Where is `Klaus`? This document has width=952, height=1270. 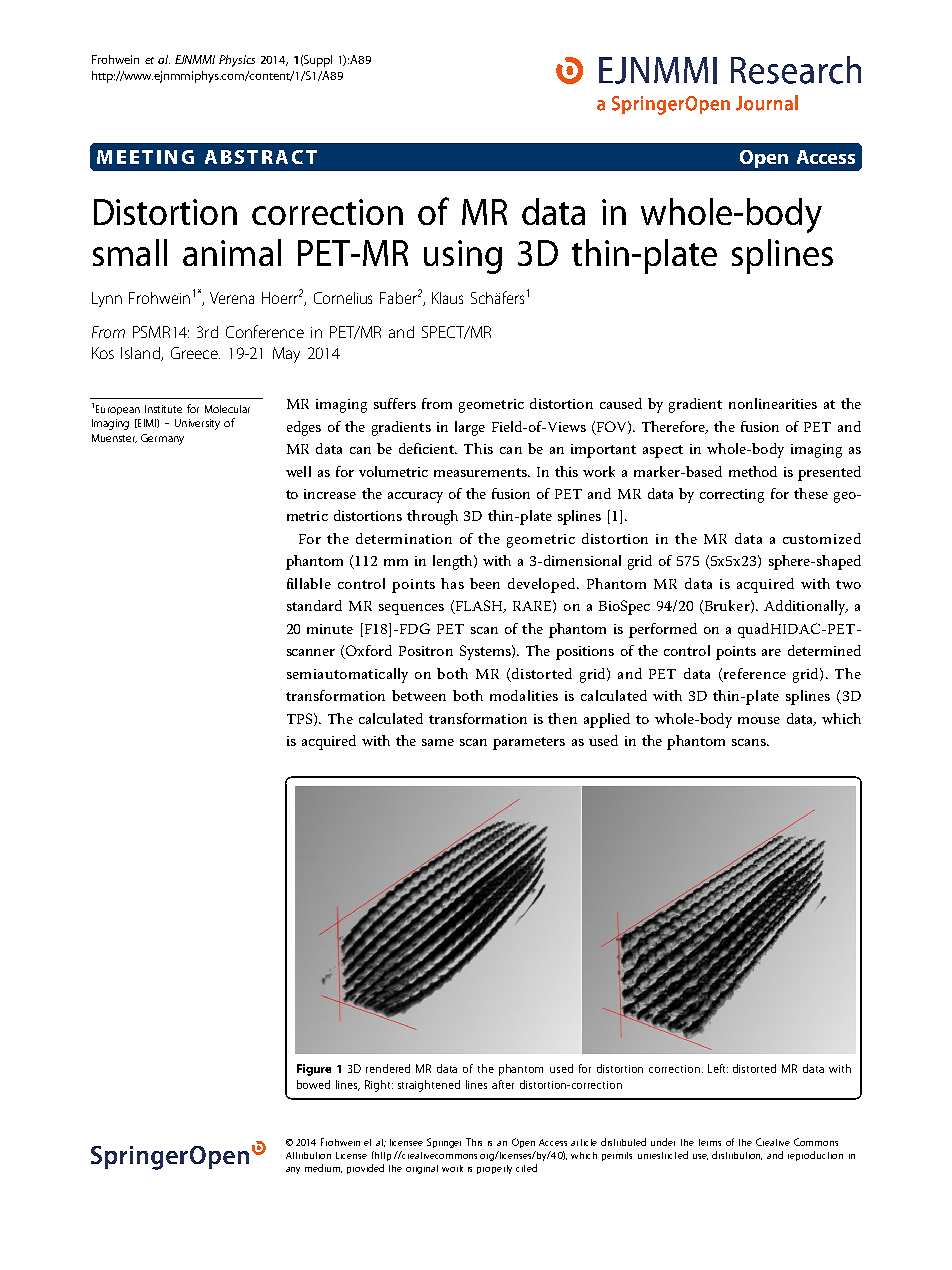 Klaus is located at coordinates (447, 298).
